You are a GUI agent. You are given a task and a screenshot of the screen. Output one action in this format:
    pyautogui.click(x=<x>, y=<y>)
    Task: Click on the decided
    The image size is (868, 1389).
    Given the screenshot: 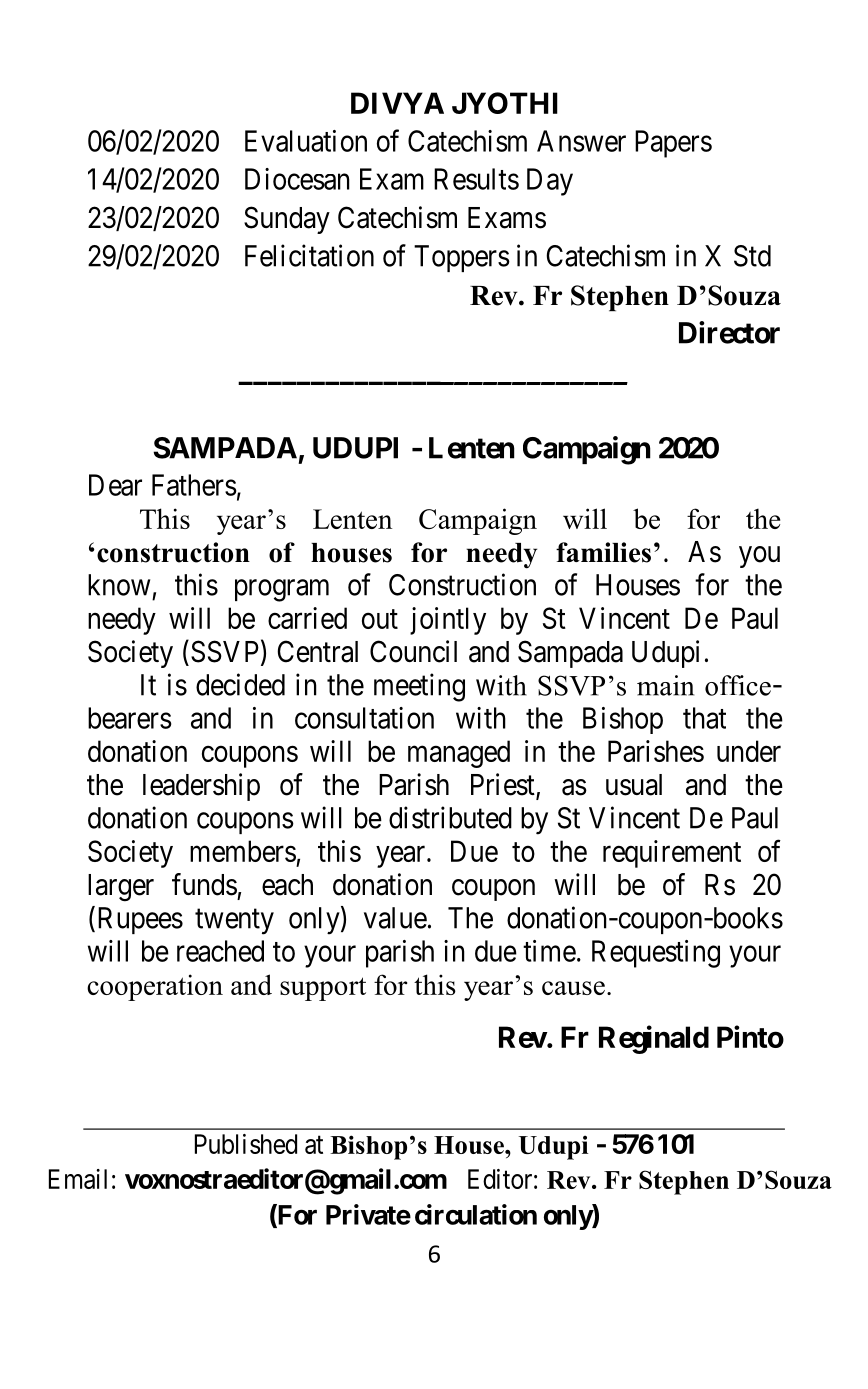 What is the action you would take?
    pyautogui.click(x=240, y=684)
